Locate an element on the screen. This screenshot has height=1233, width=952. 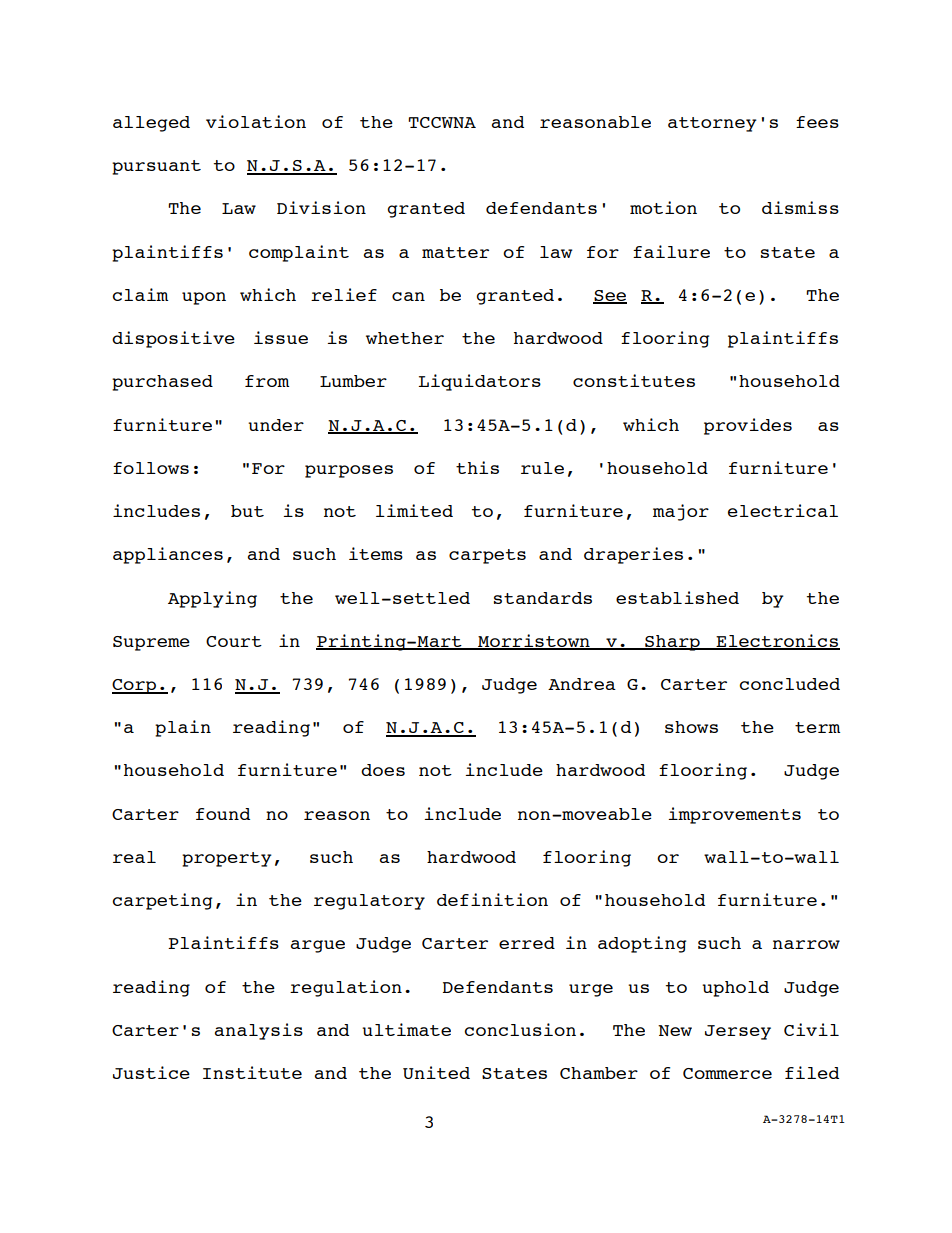
from is located at coordinates (267, 381).
